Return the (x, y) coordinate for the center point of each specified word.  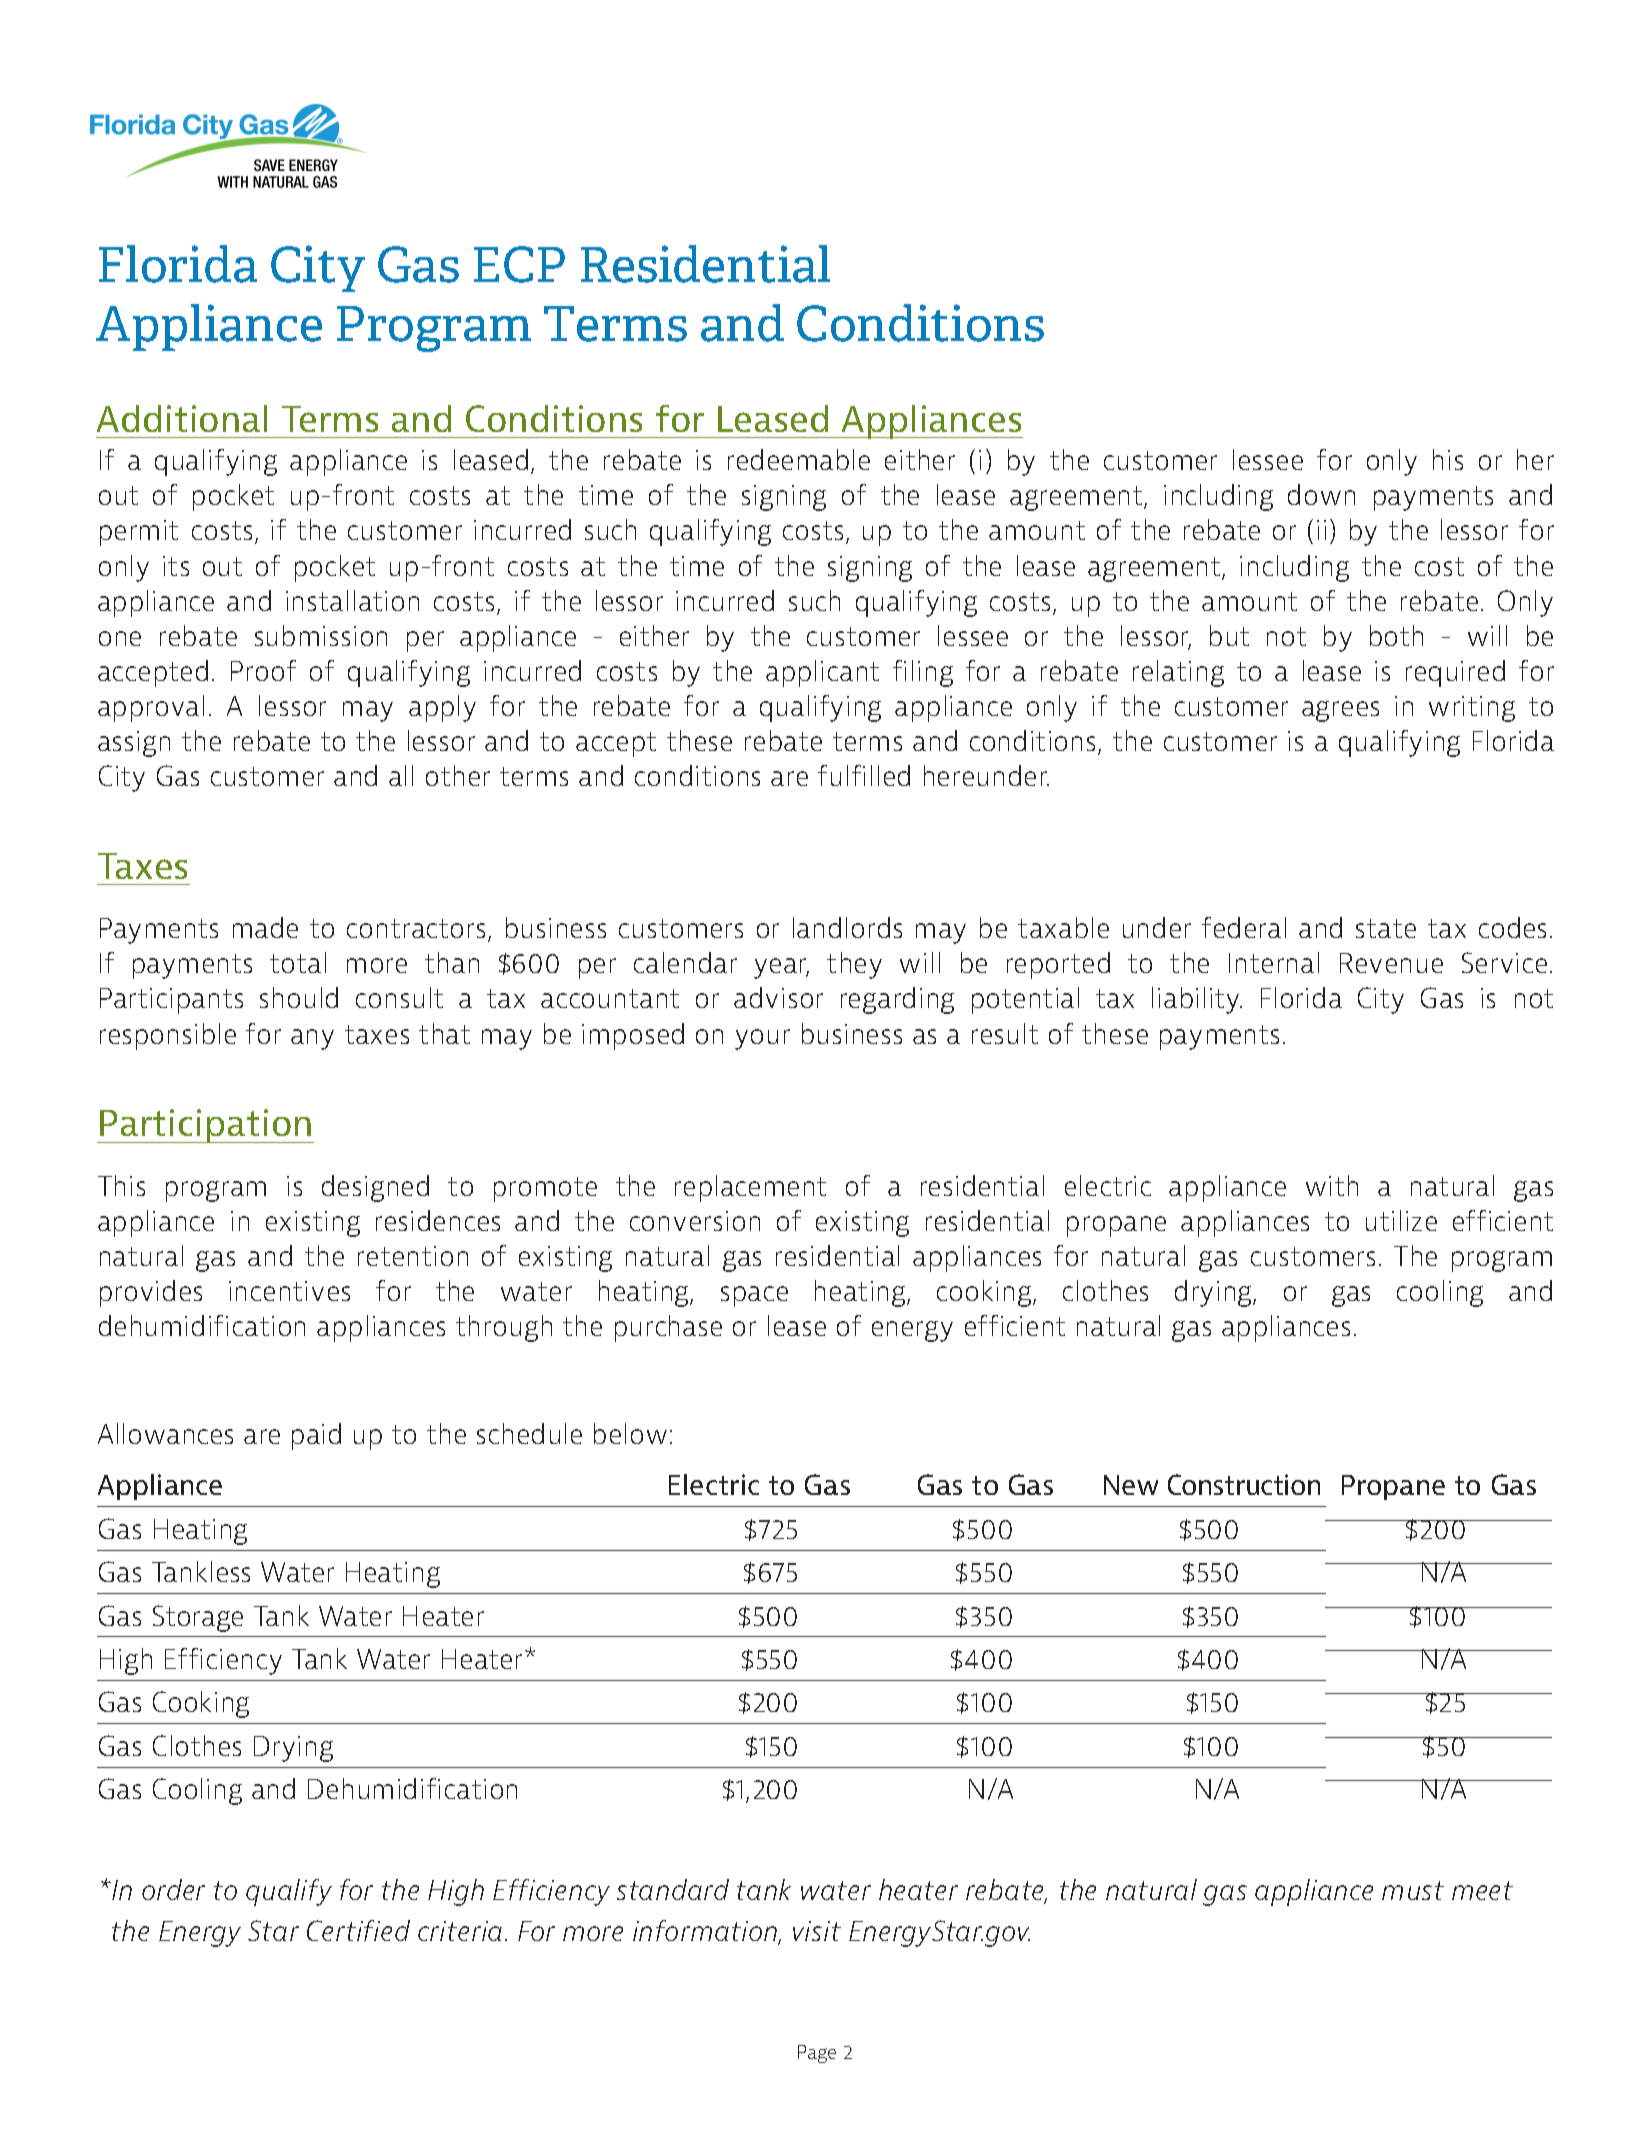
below (630, 1433)
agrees (1340, 711)
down (1321, 494)
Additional (182, 418)
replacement (750, 1188)
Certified (358, 1930)
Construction (1244, 1484)
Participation (206, 1126)
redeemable (799, 459)
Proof (263, 670)
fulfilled (864, 775)
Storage (198, 1618)
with (1332, 1185)
